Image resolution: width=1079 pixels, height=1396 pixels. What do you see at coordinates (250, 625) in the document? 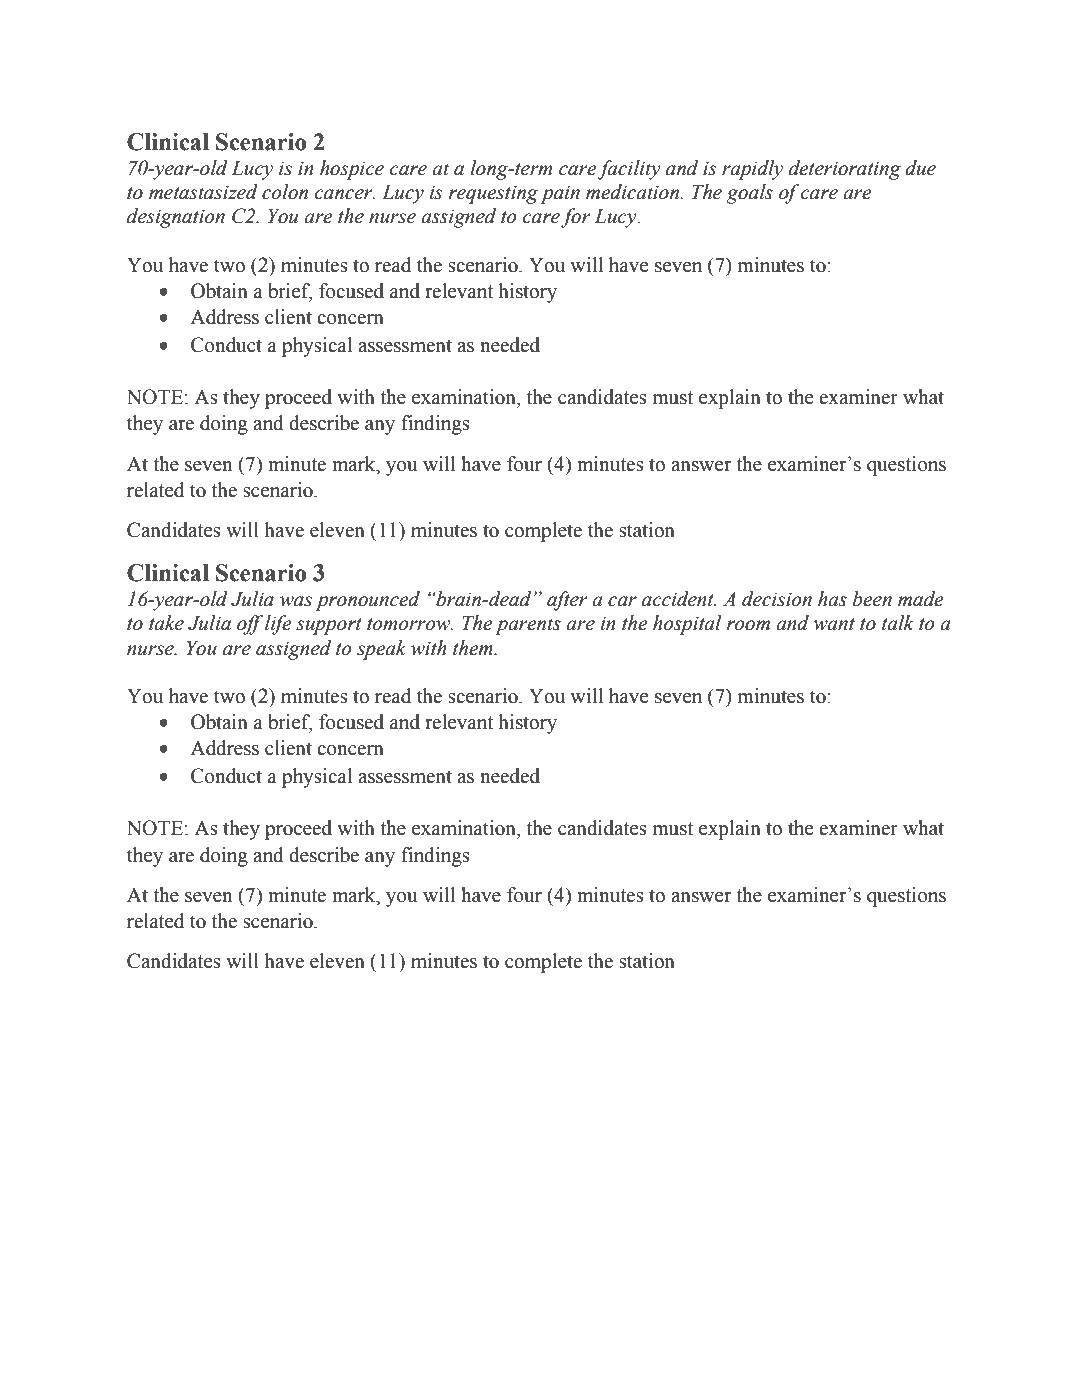
I see `off` at bounding box center [250, 625].
